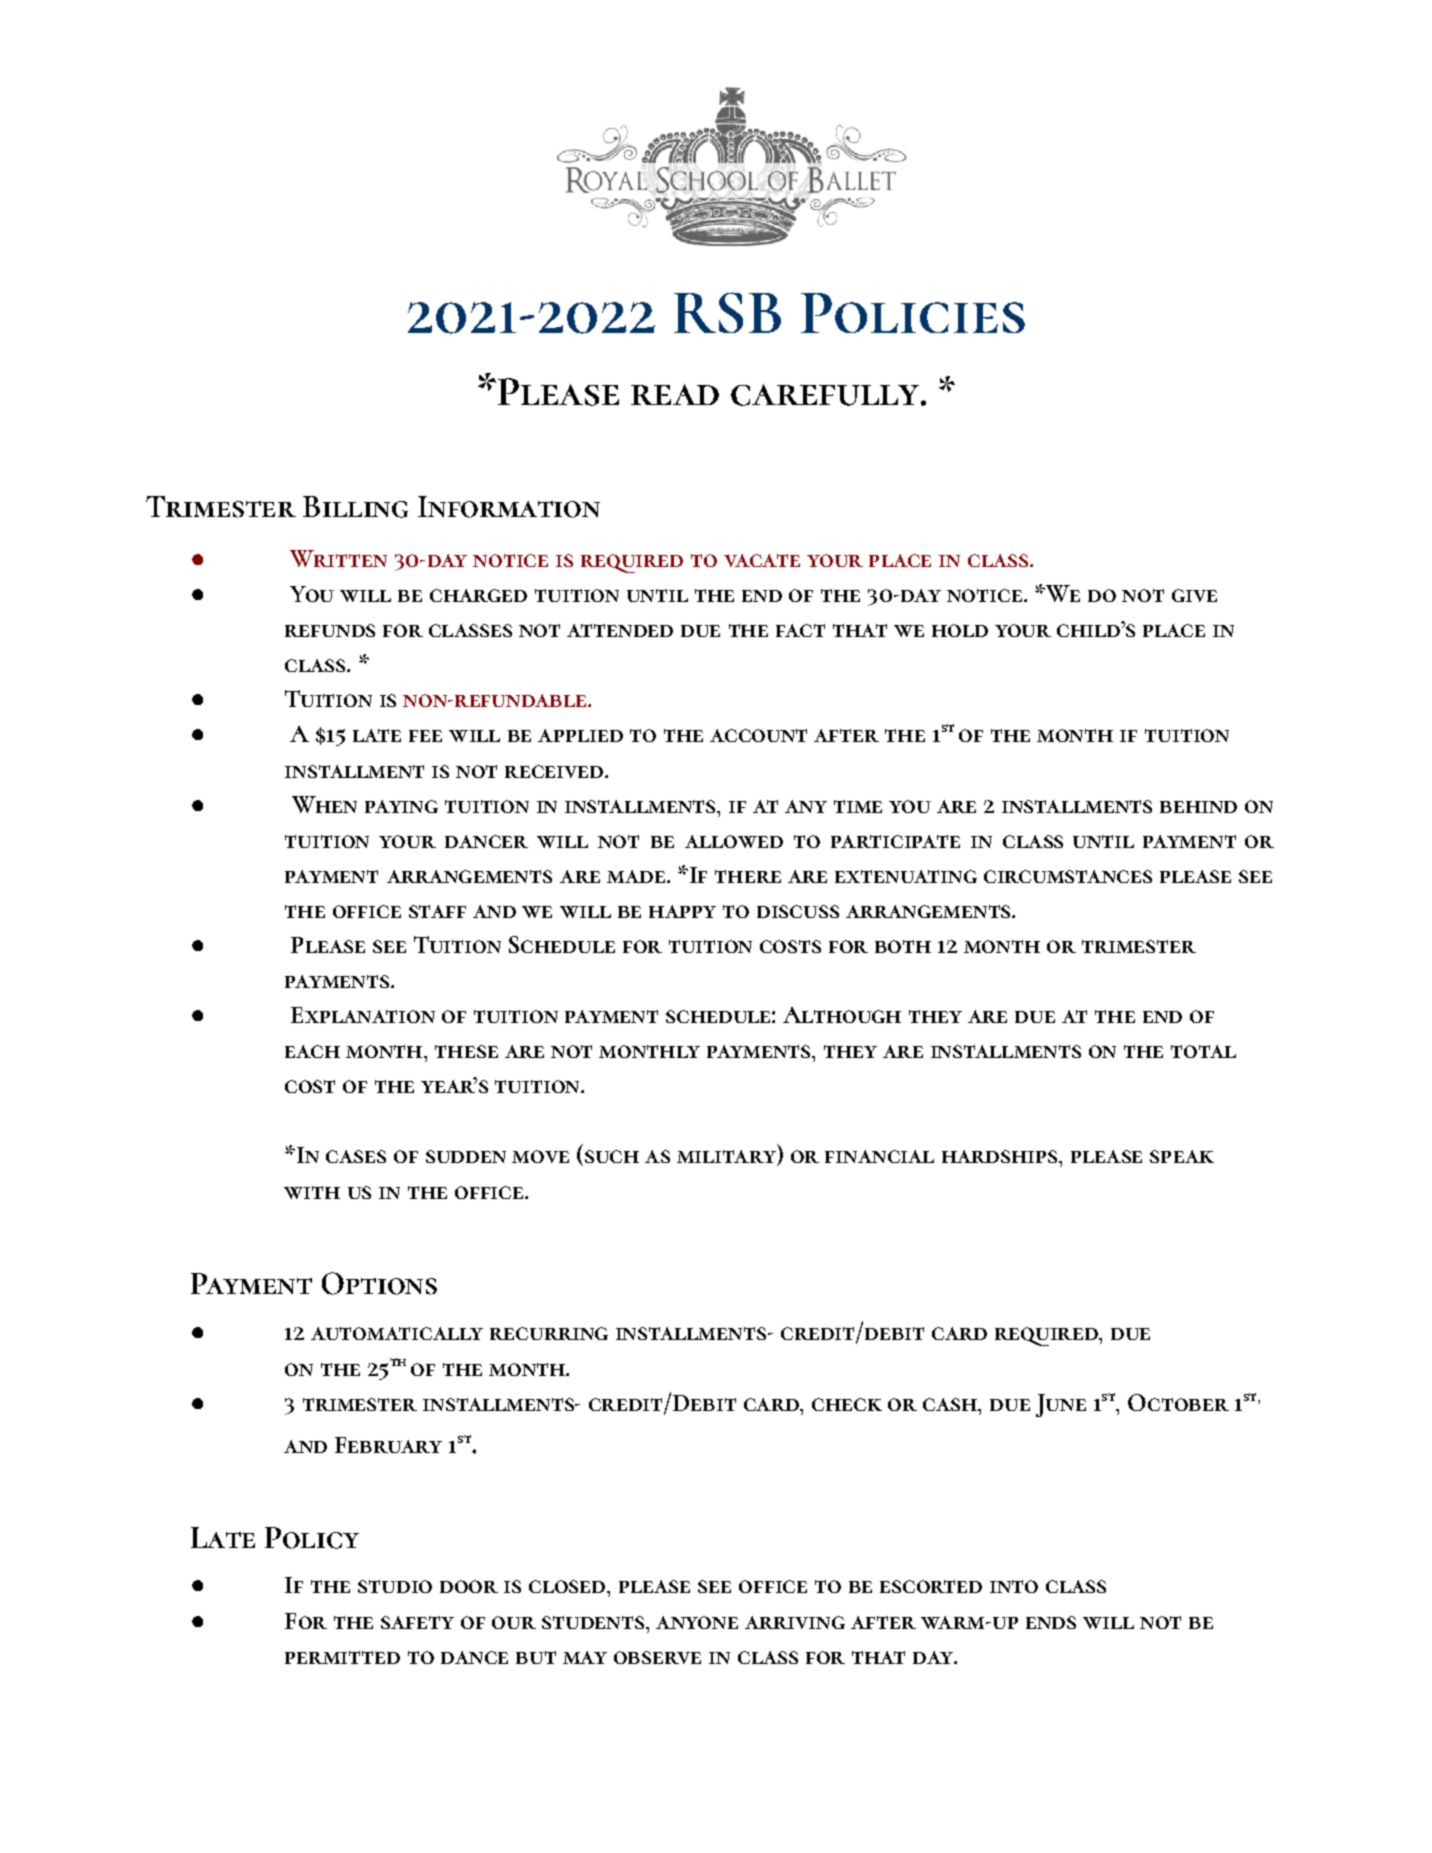  What do you see at coordinates (417, 1622) in the document?
I see `safety` at bounding box center [417, 1622].
